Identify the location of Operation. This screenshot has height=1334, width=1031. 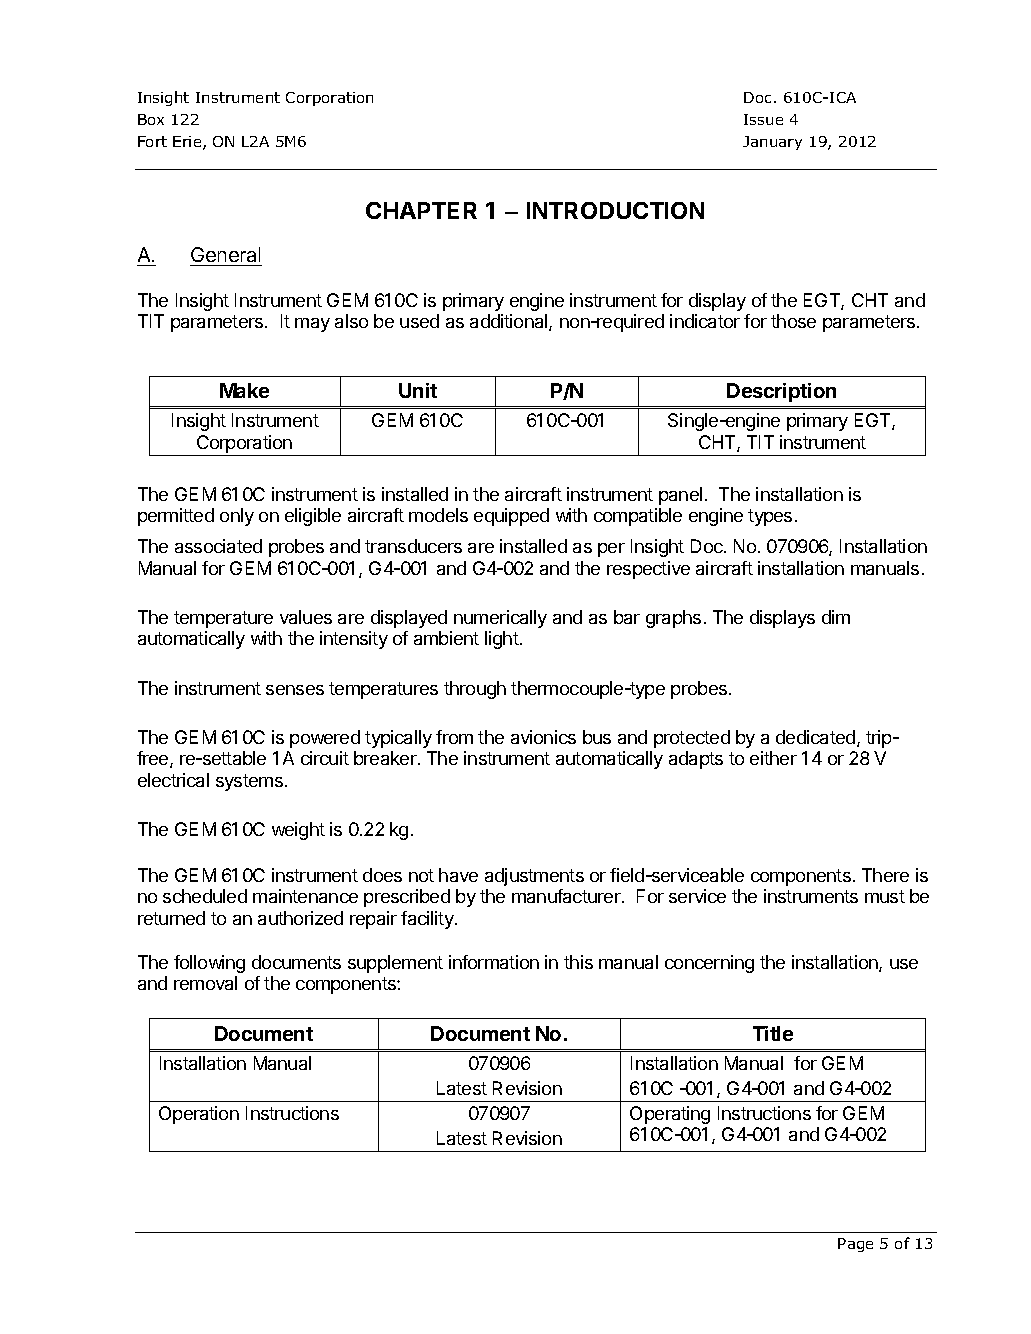
(199, 1115).
